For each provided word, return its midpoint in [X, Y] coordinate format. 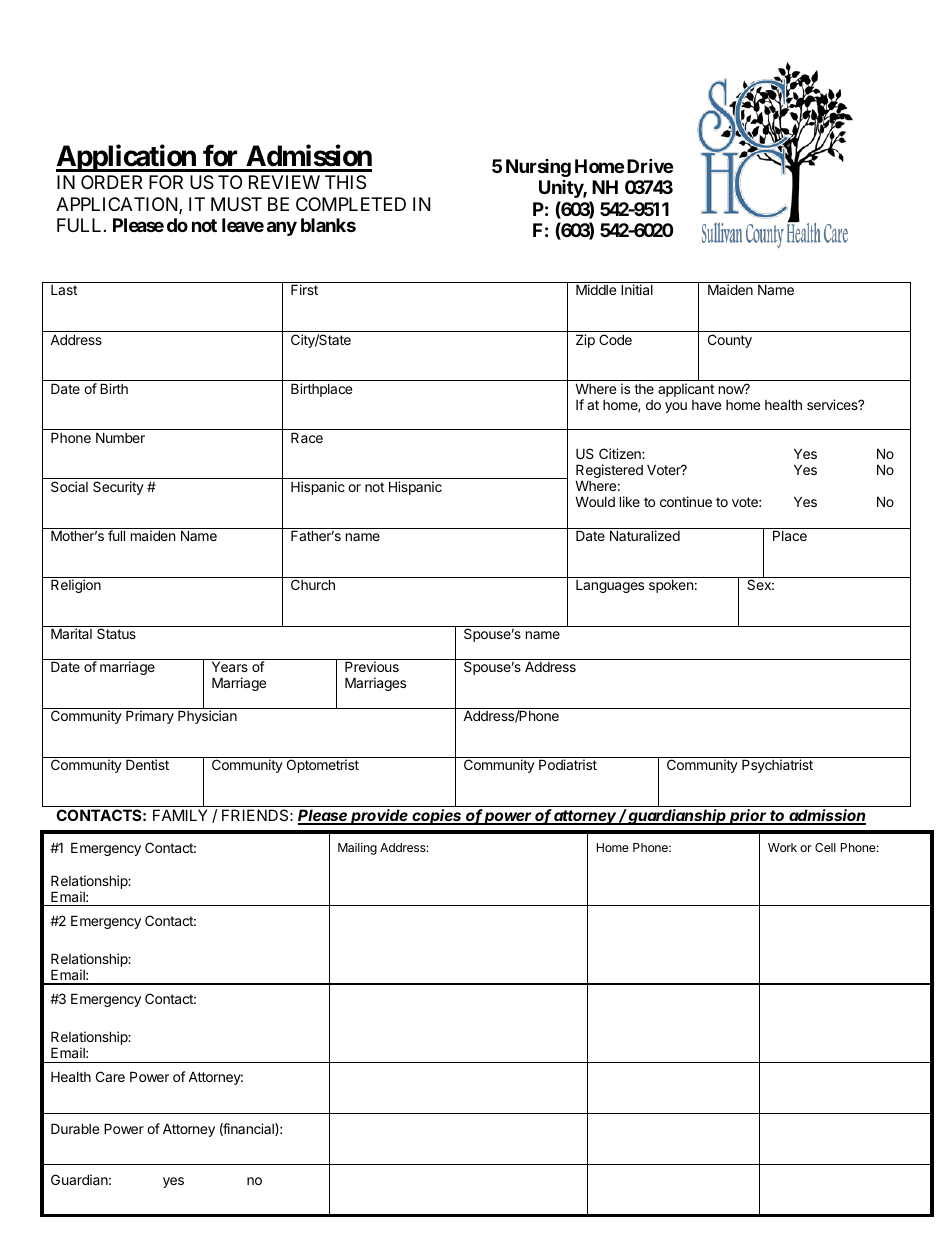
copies [437, 817]
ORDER [111, 182]
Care [110, 1076]
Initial [637, 289]
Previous [372, 666]
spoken [671, 586]
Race [307, 437]
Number [120, 437]
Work [782, 847]
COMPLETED [351, 204]
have [706, 405]
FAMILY [180, 815]
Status [116, 633]
